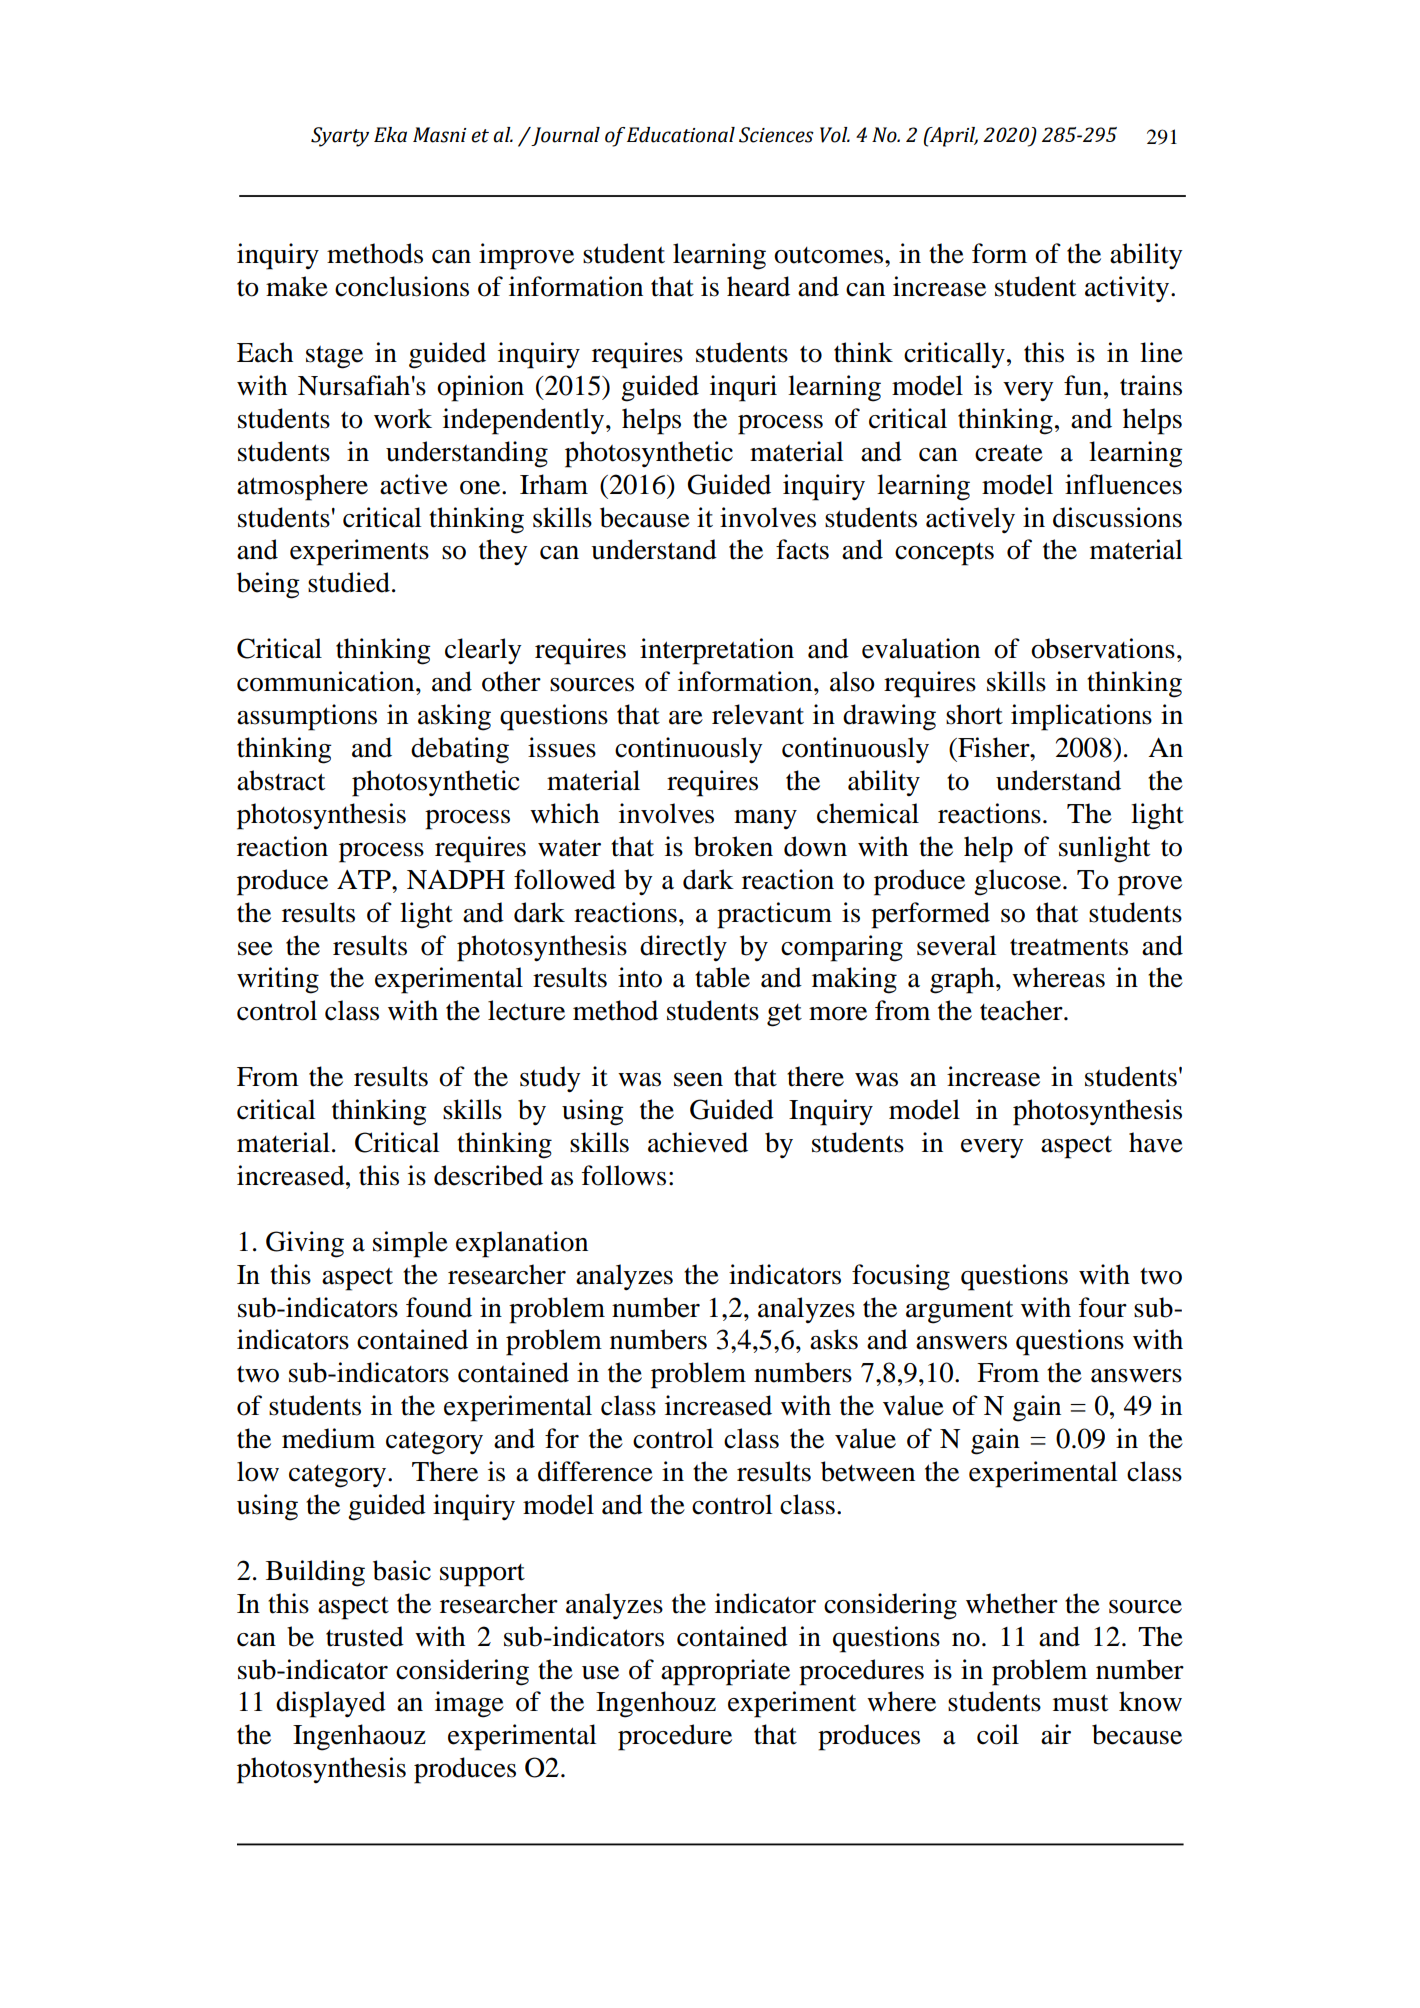 The image size is (1420, 2008). What do you see at coordinates (365, 879) in the document?
I see `ATP` at bounding box center [365, 879].
